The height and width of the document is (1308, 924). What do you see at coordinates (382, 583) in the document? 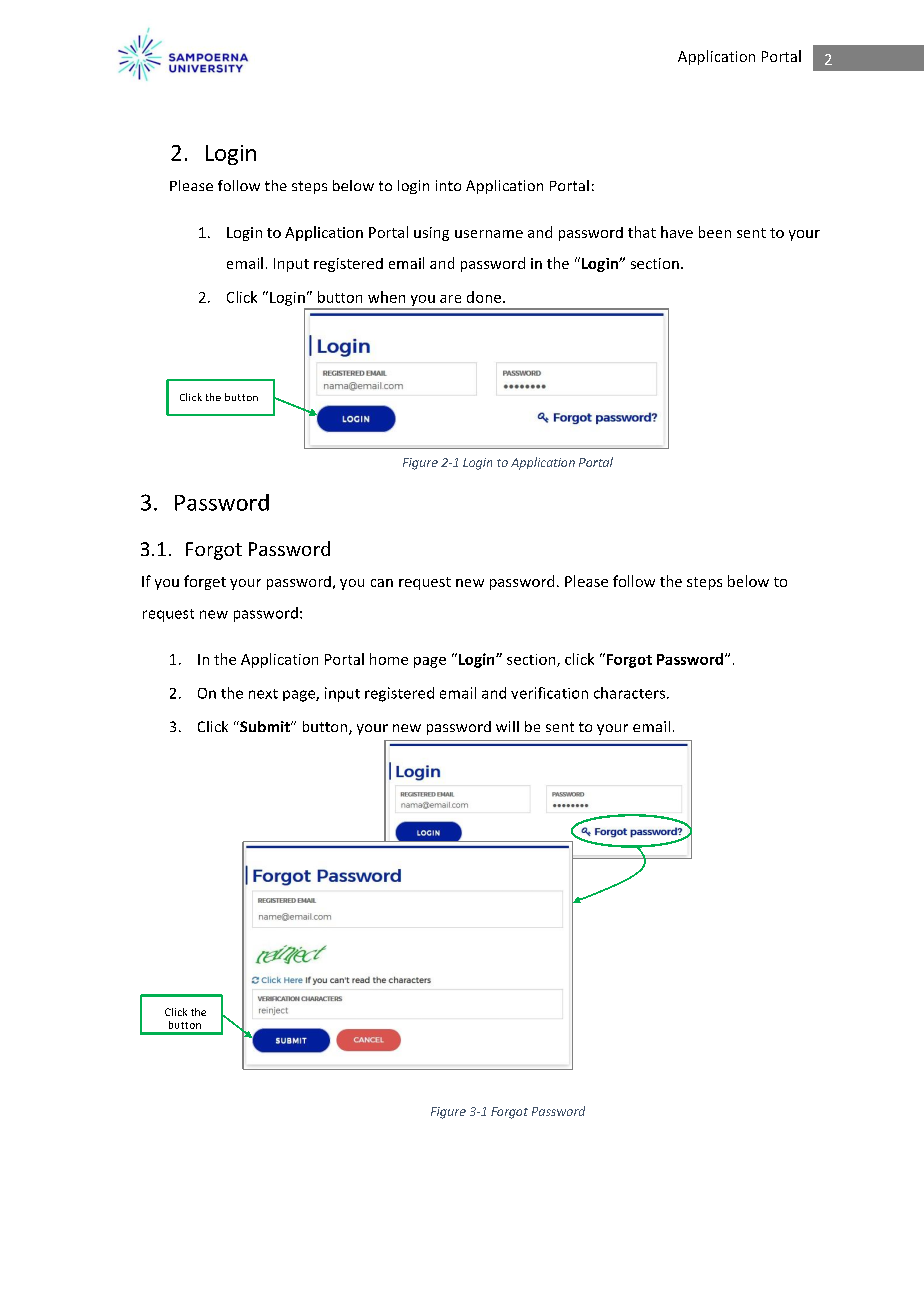
I see `can` at bounding box center [382, 583].
